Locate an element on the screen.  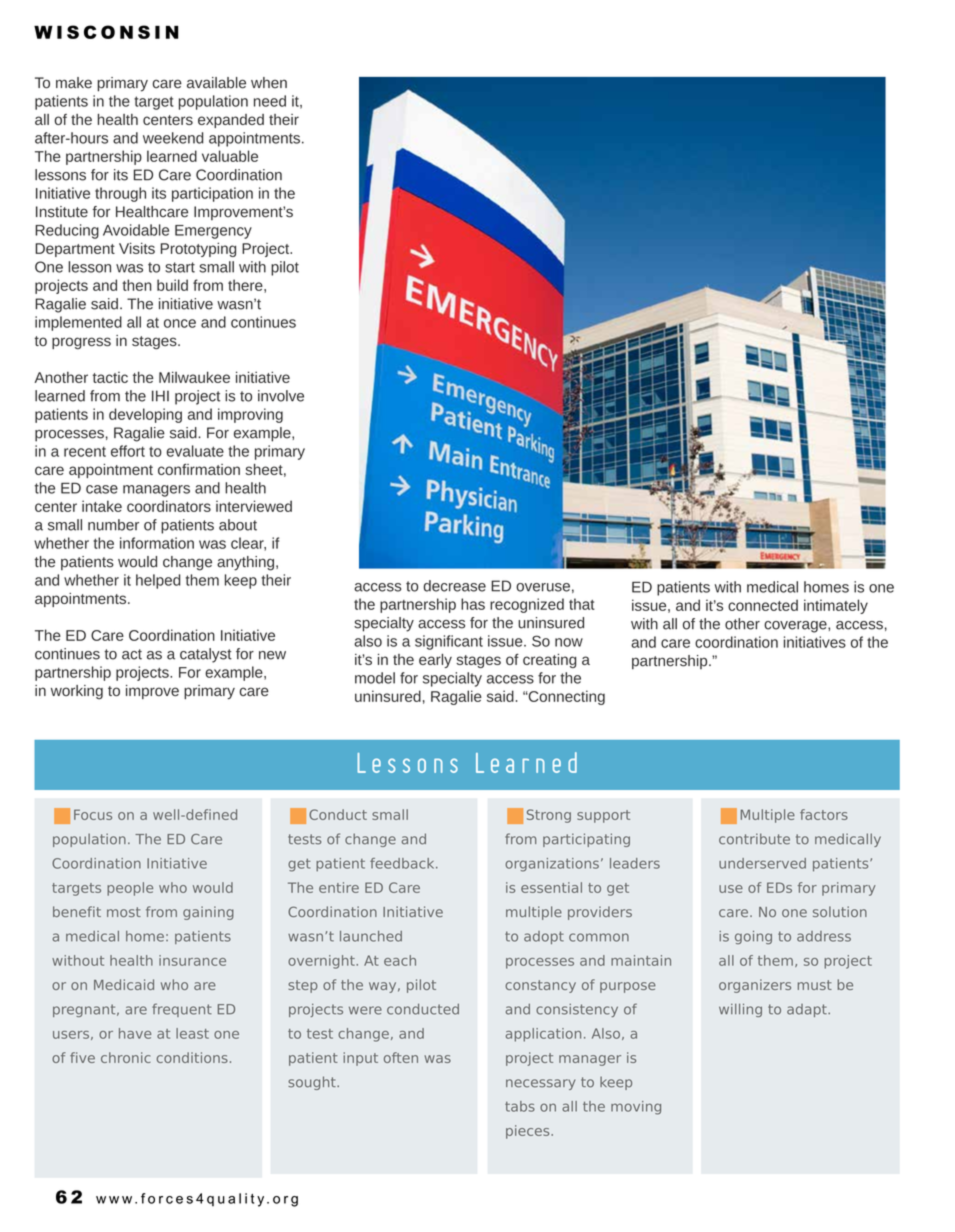
chronic is located at coordinates (126, 1057).
